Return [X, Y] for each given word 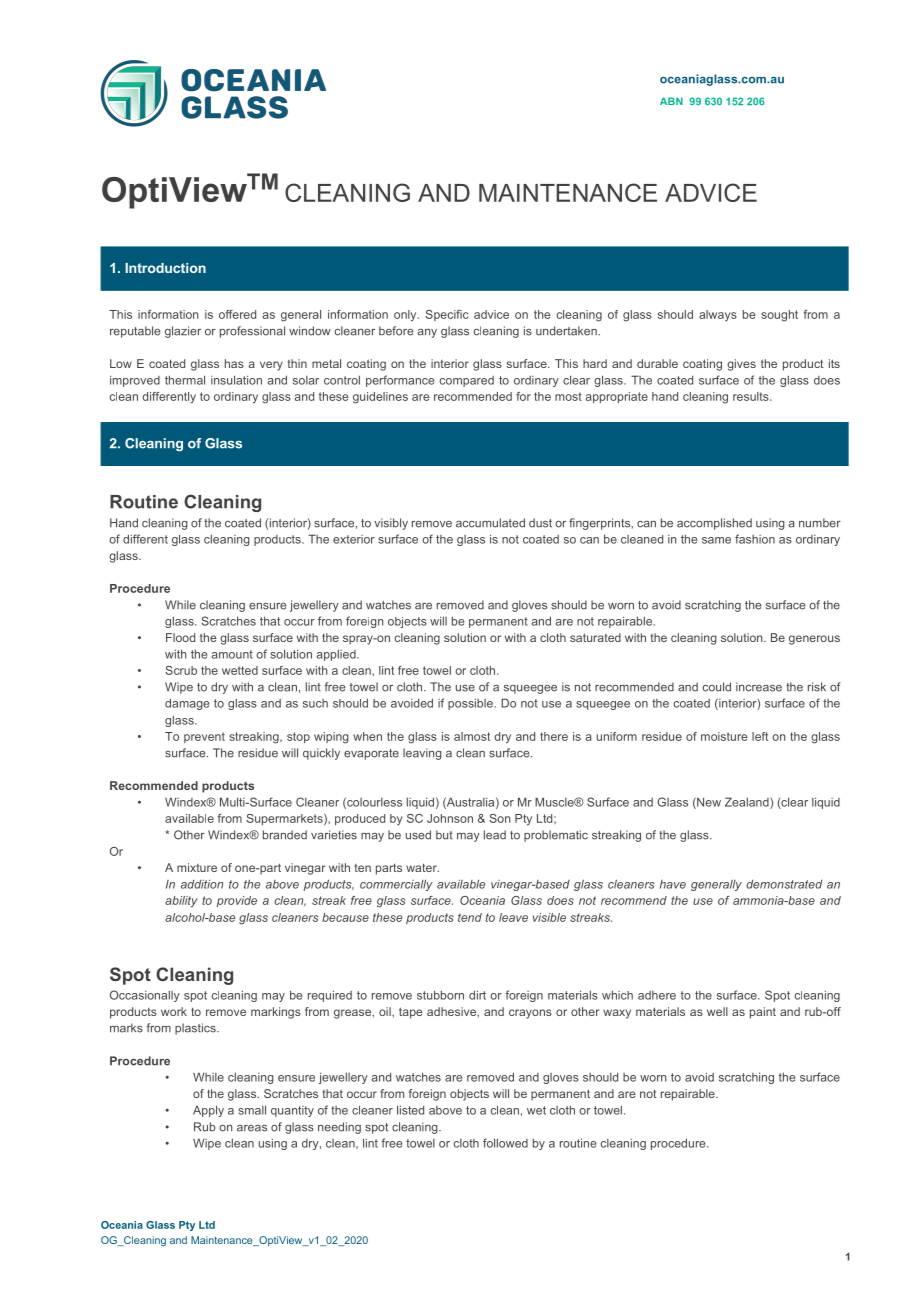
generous [814, 640]
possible [471, 704]
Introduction [165, 268]
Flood [180, 637]
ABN [671, 101]
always [718, 315]
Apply [208, 1111]
